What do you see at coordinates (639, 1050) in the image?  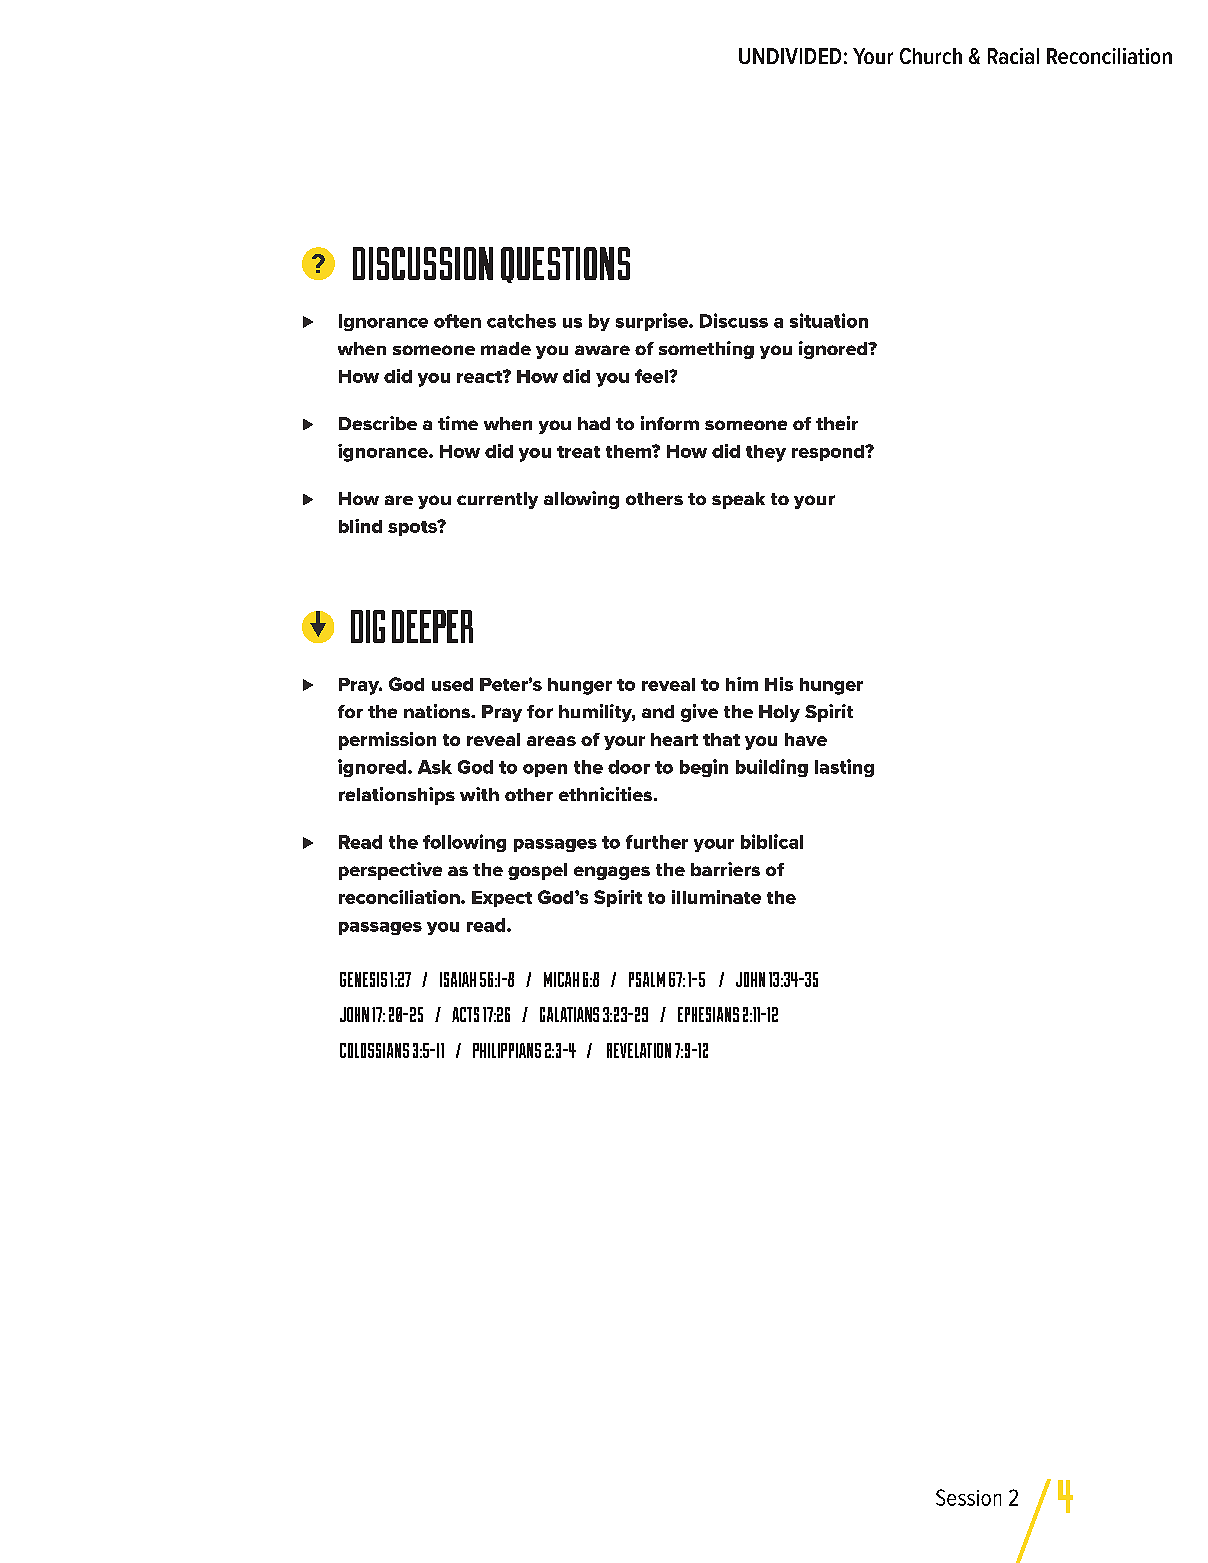 I see `REVELATION` at bounding box center [639, 1050].
